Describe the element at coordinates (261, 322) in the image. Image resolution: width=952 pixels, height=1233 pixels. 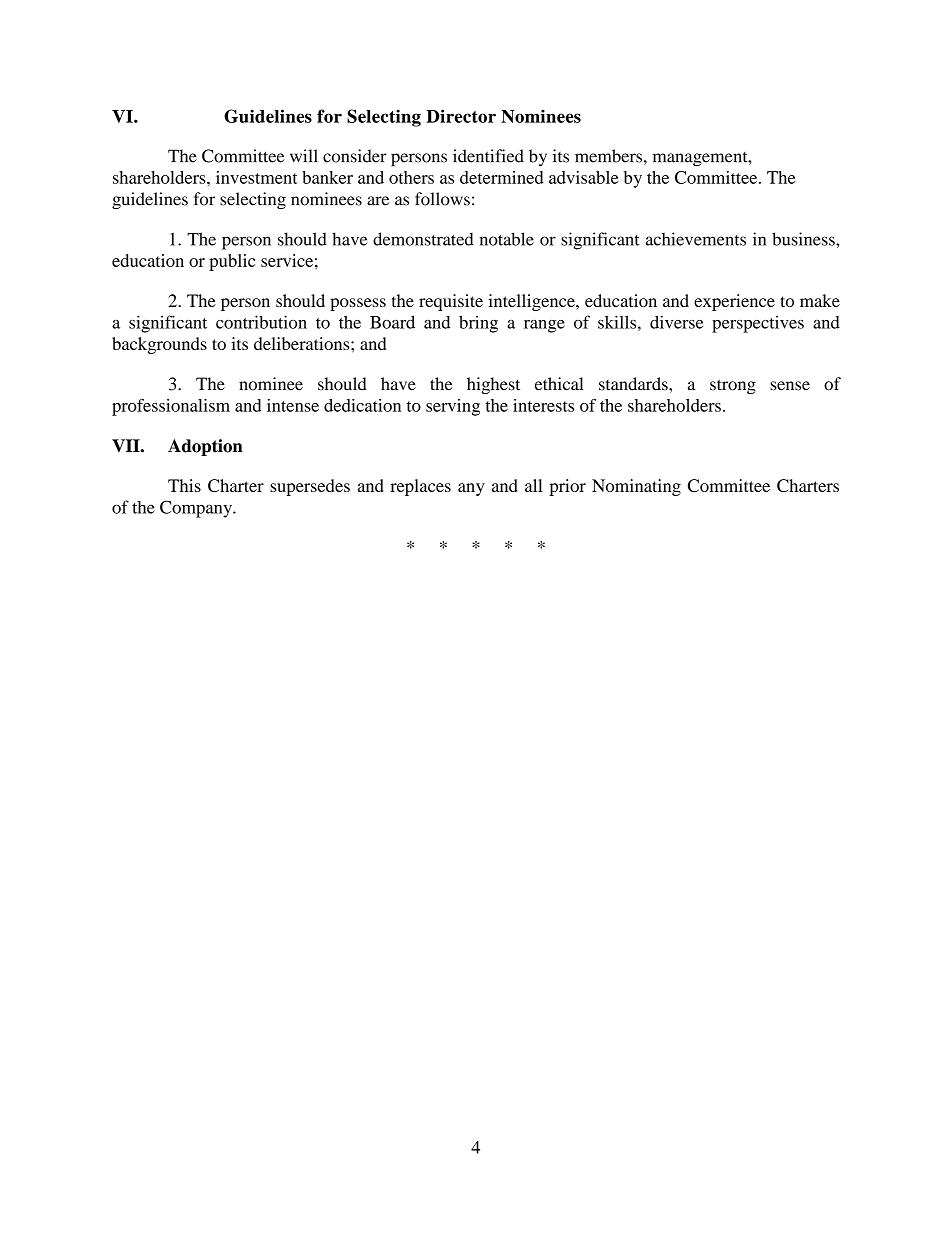
I see `contribution` at that location.
